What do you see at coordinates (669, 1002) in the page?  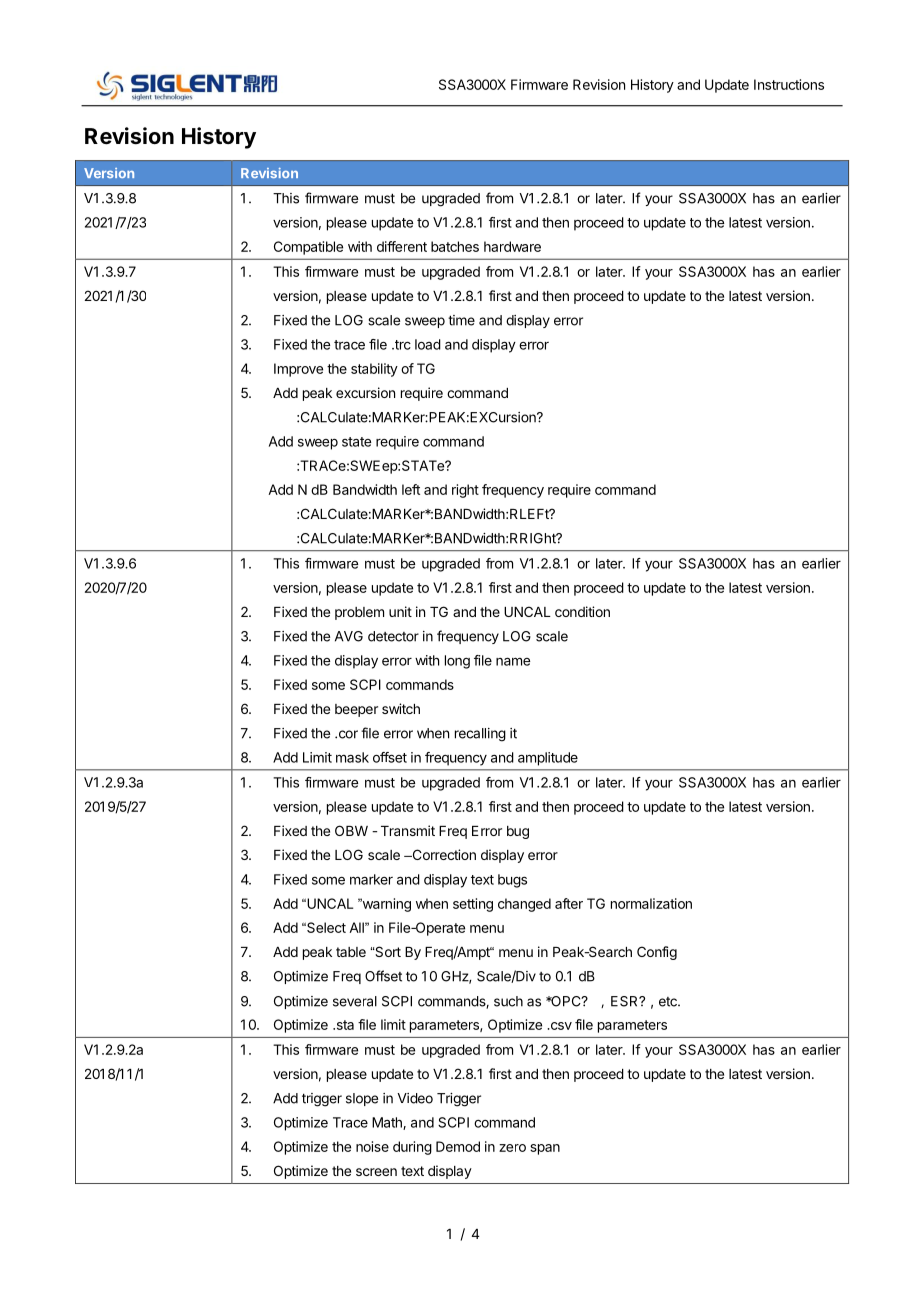 I see `etc` at bounding box center [669, 1002].
